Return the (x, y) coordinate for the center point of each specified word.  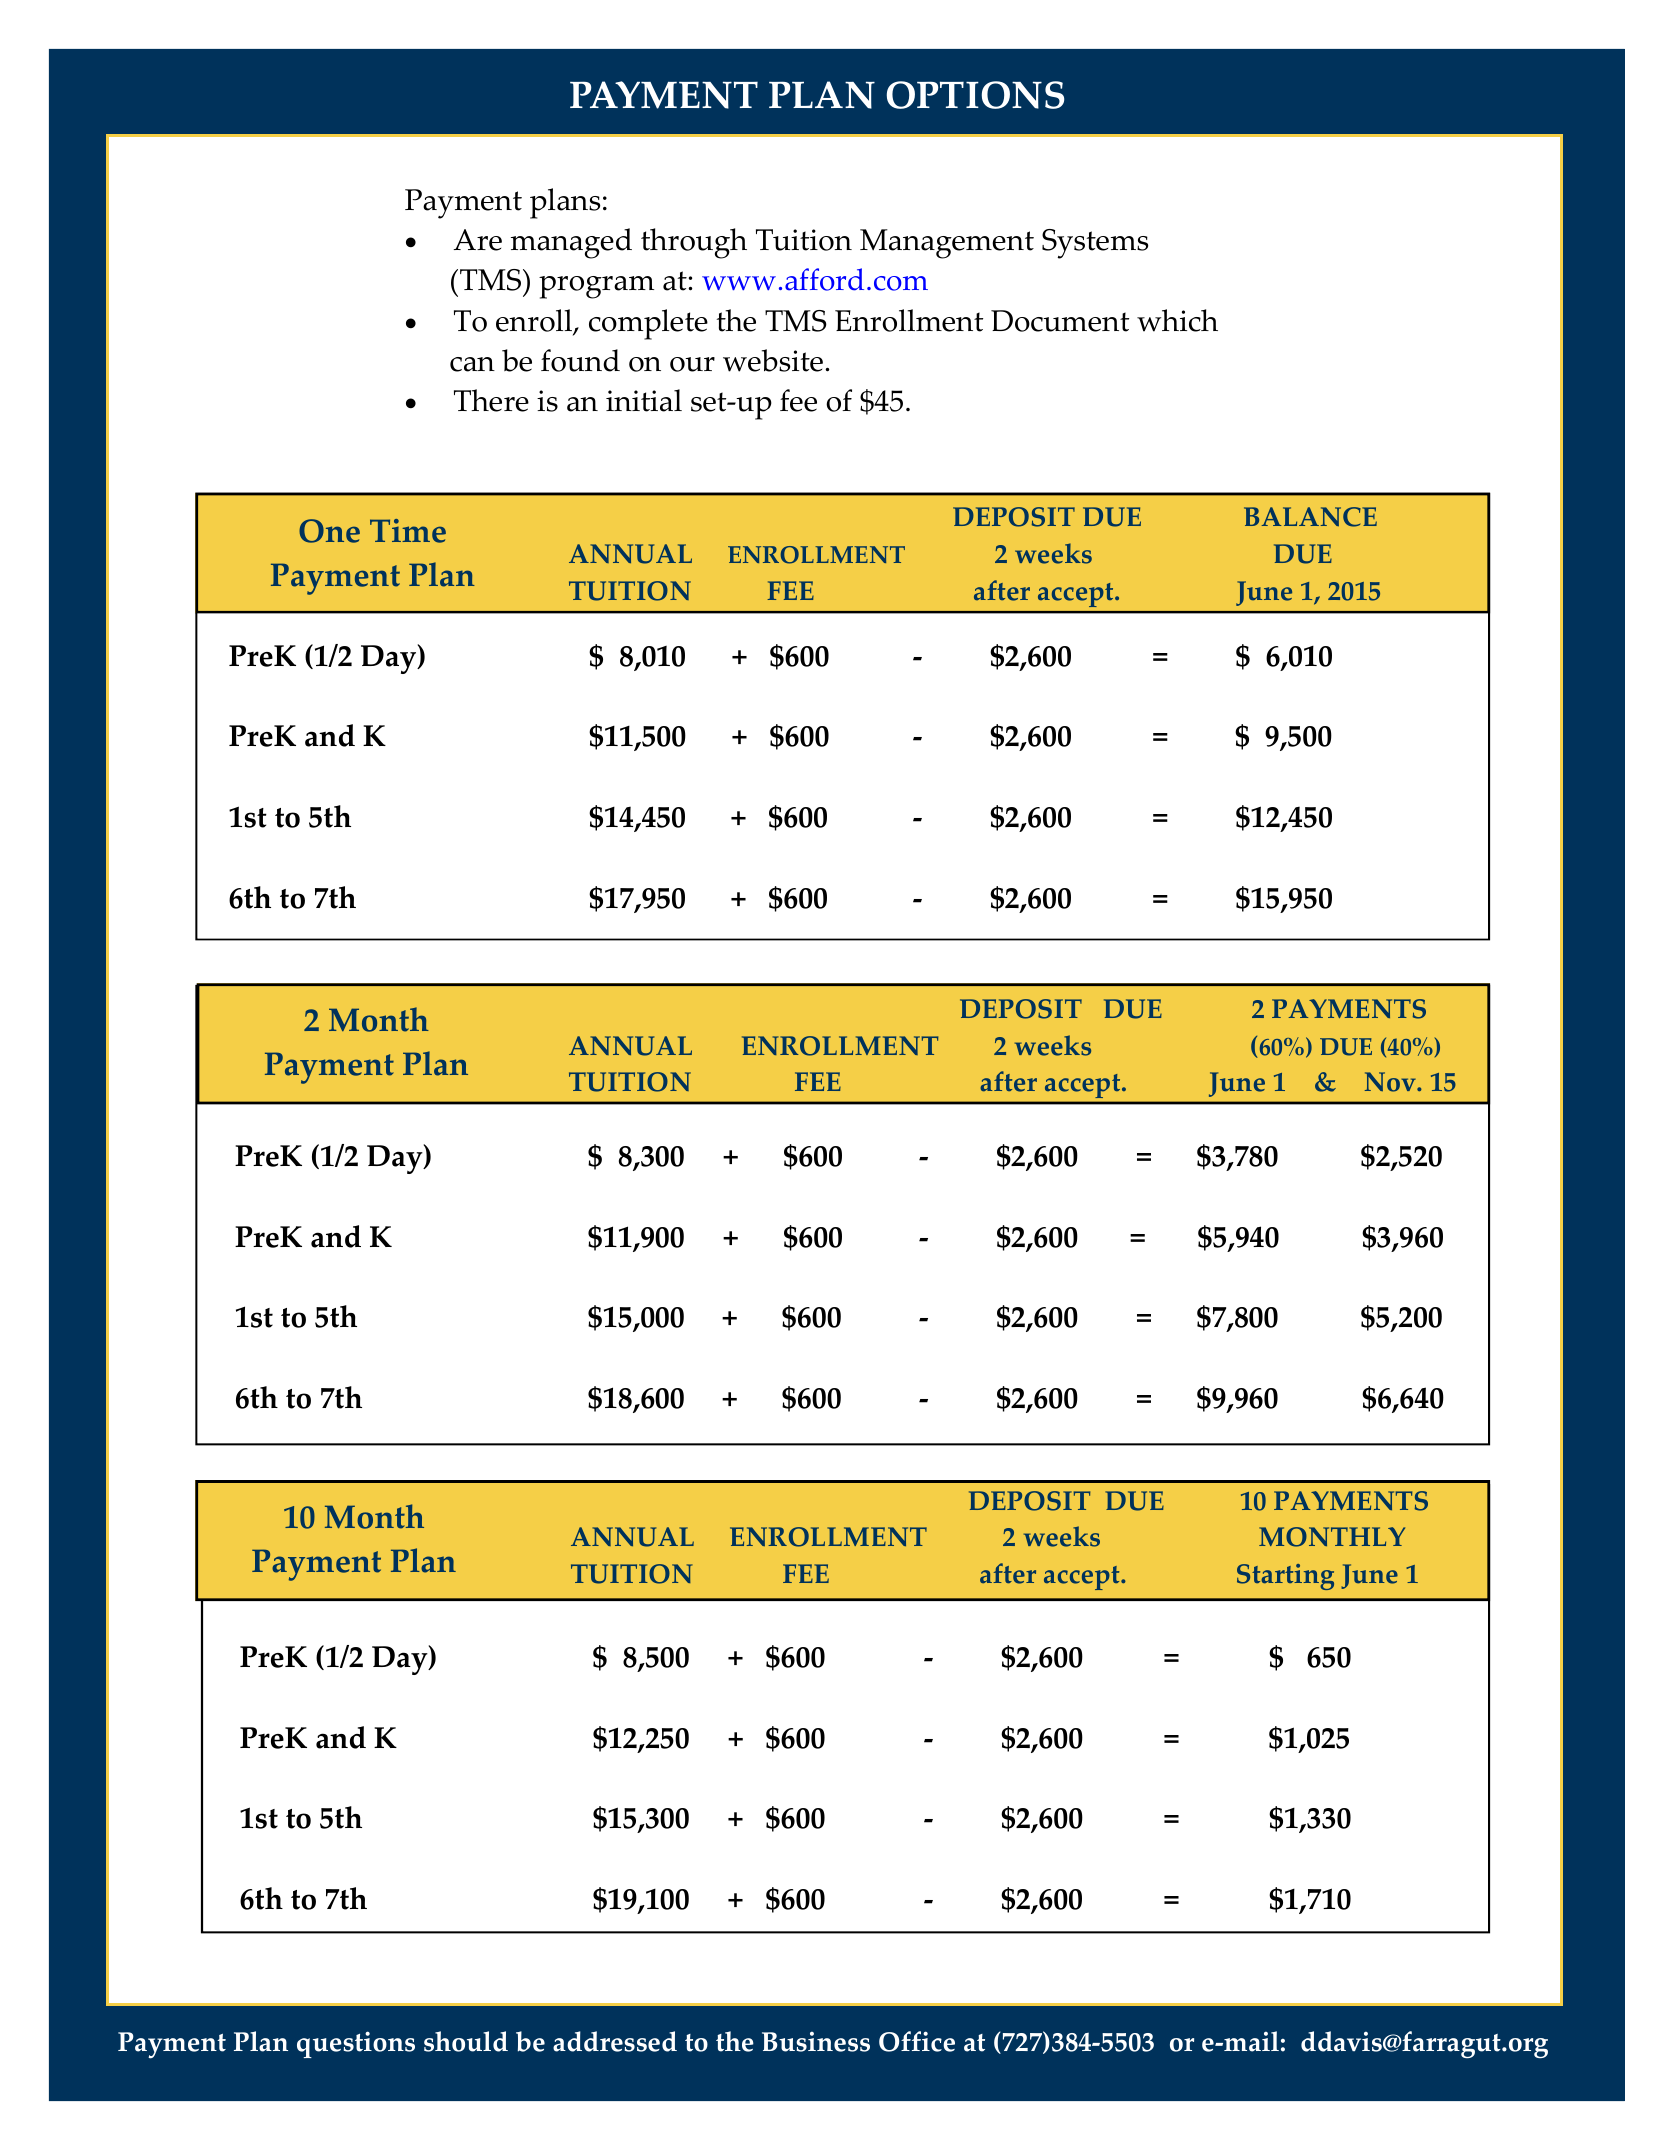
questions (356, 2044)
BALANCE (1310, 517)
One (329, 531)
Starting (1285, 1577)
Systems (1095, 244)
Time (408, 531)
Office (917, 2041)
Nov (1391, 1082)
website (773, 360)
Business (816, 2041)
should (466, 2041)
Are (477, 240)
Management (947, 244)
